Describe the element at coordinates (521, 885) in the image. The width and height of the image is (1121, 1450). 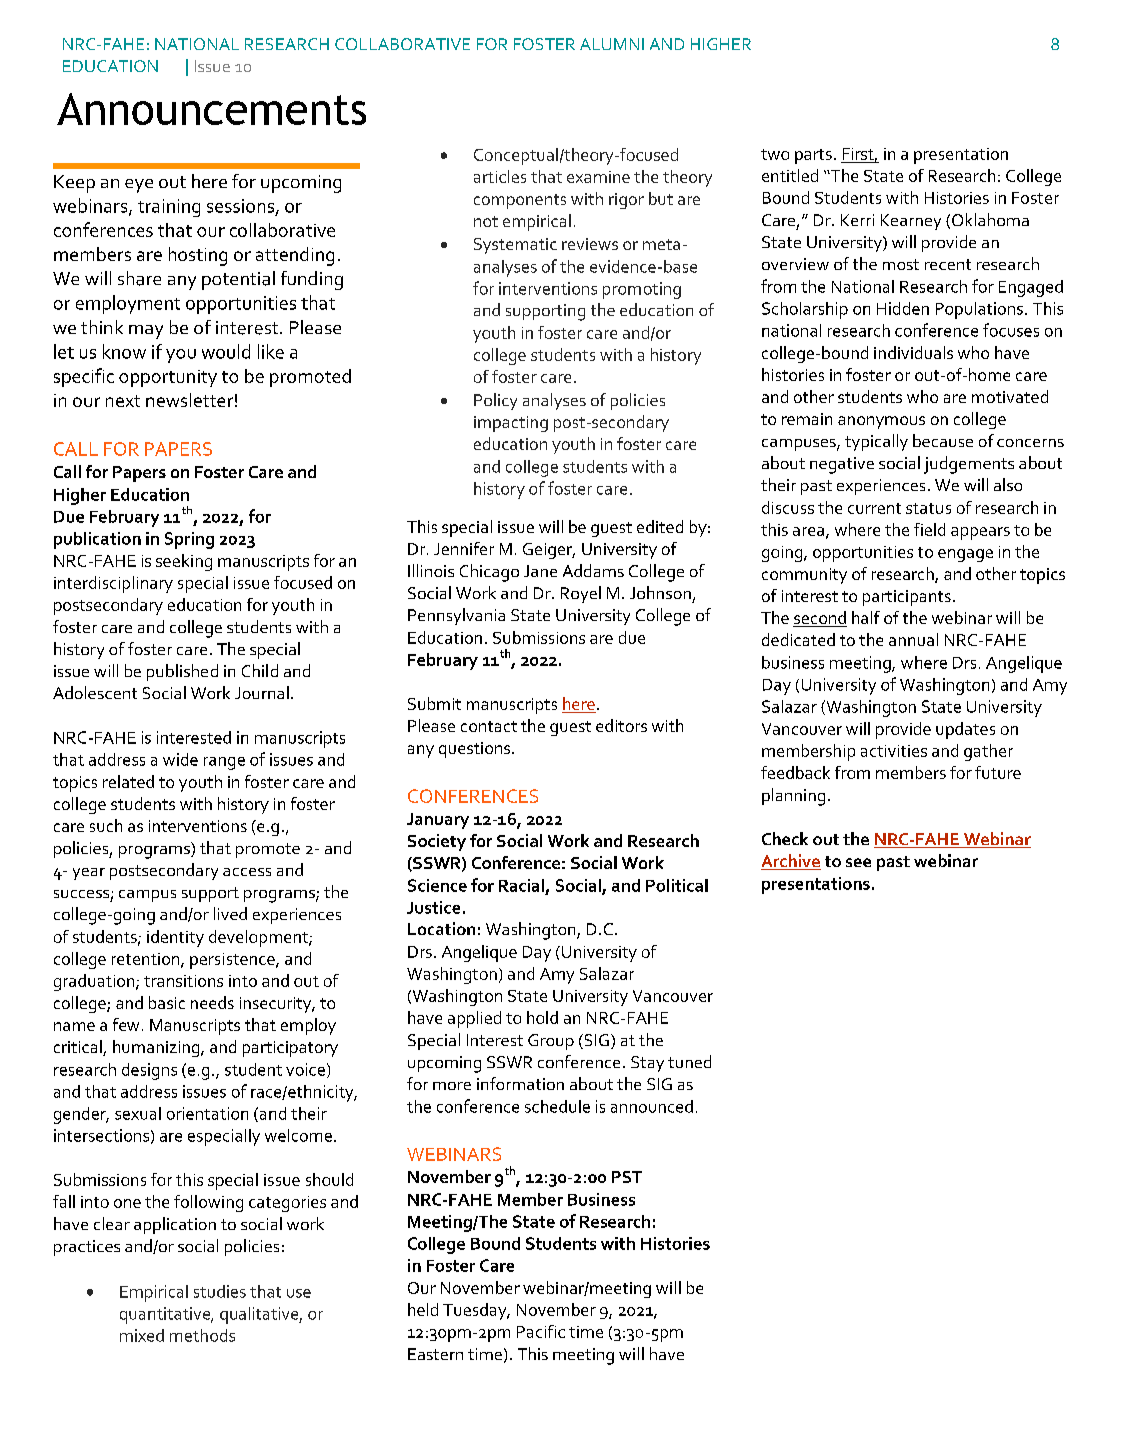
I see `Racial` at that location.
